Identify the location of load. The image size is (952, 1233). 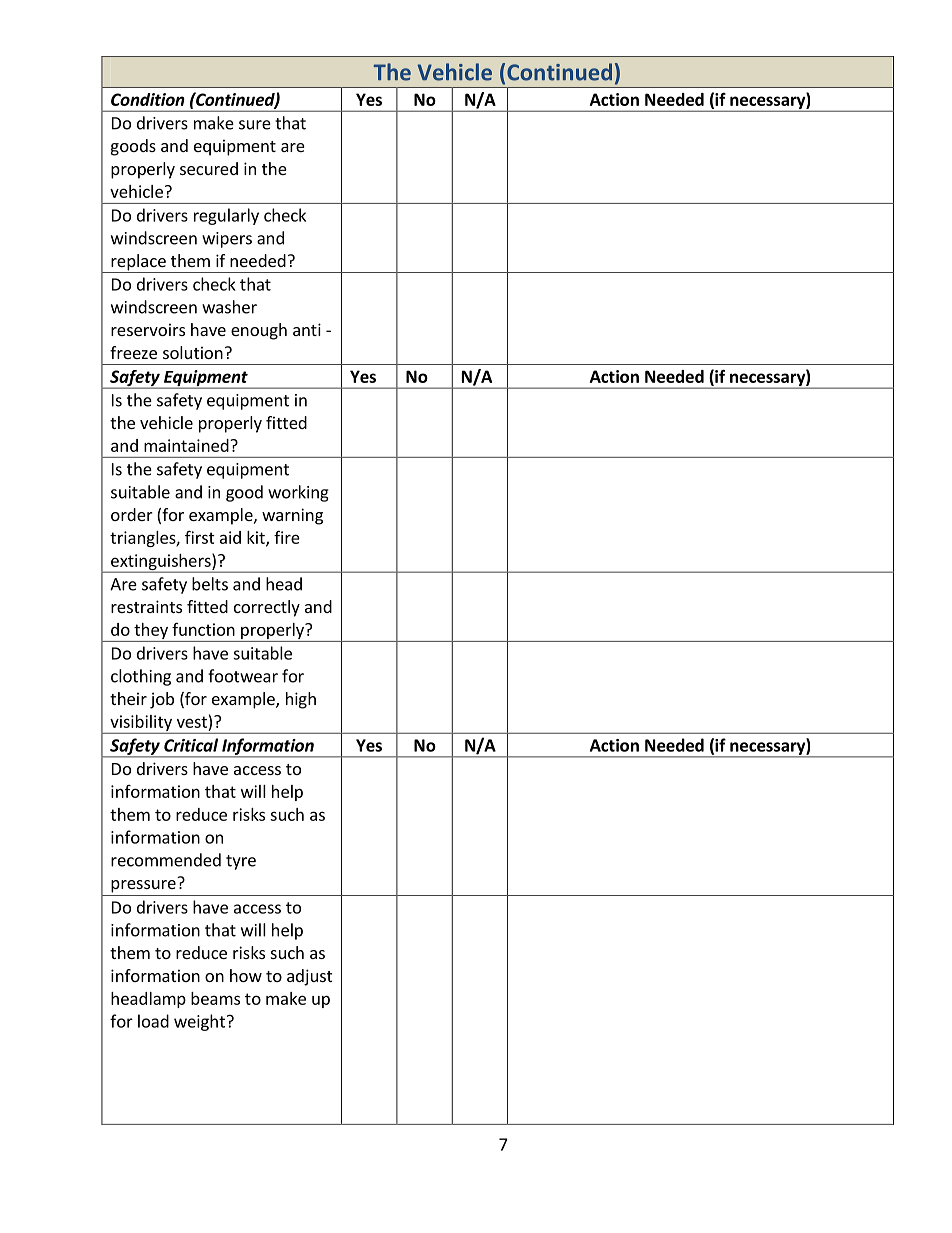
(153, 1021).
